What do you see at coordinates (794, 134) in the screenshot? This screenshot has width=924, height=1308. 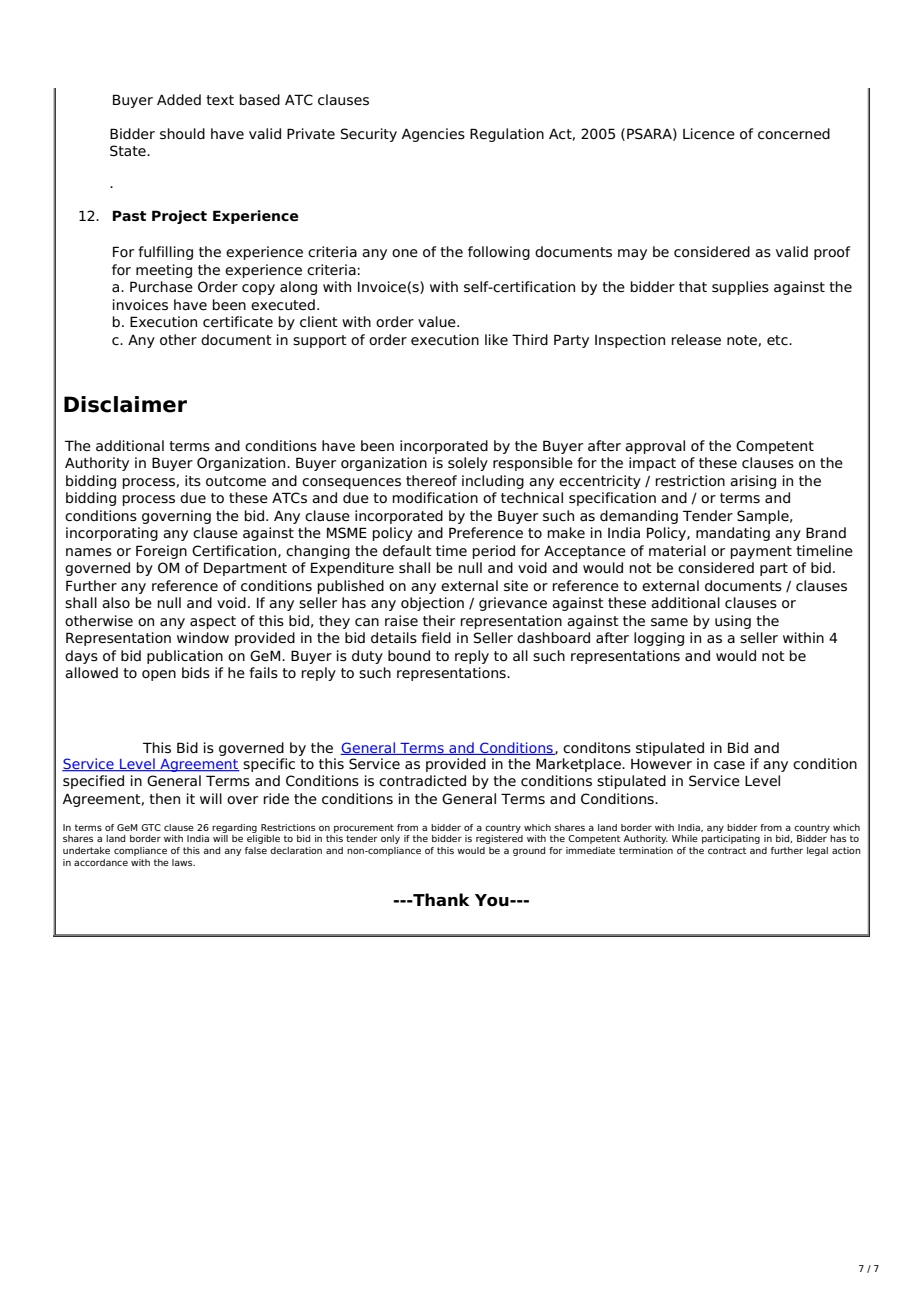 I see `concerned` at bounding box center [794, 134].
